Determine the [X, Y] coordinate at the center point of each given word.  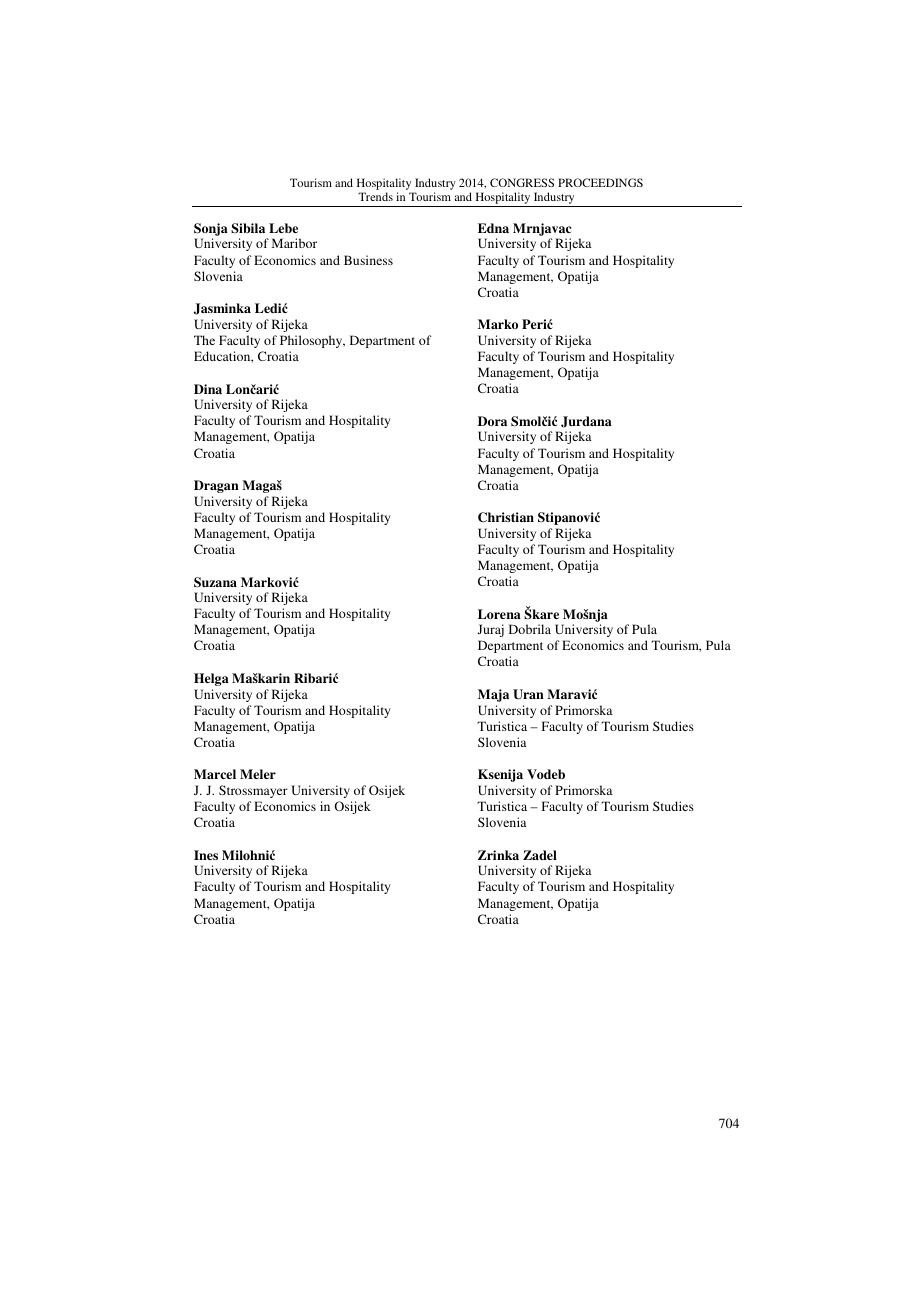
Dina [208, 389]
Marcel [215, 774]
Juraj [491, 630]
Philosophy [312, 341]
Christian [506, 517]
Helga [211, 679]
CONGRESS [522, 182]
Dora [492, 421]
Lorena [499, 614]
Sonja [211, 229]
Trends [375, 196]
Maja [493, 695]
